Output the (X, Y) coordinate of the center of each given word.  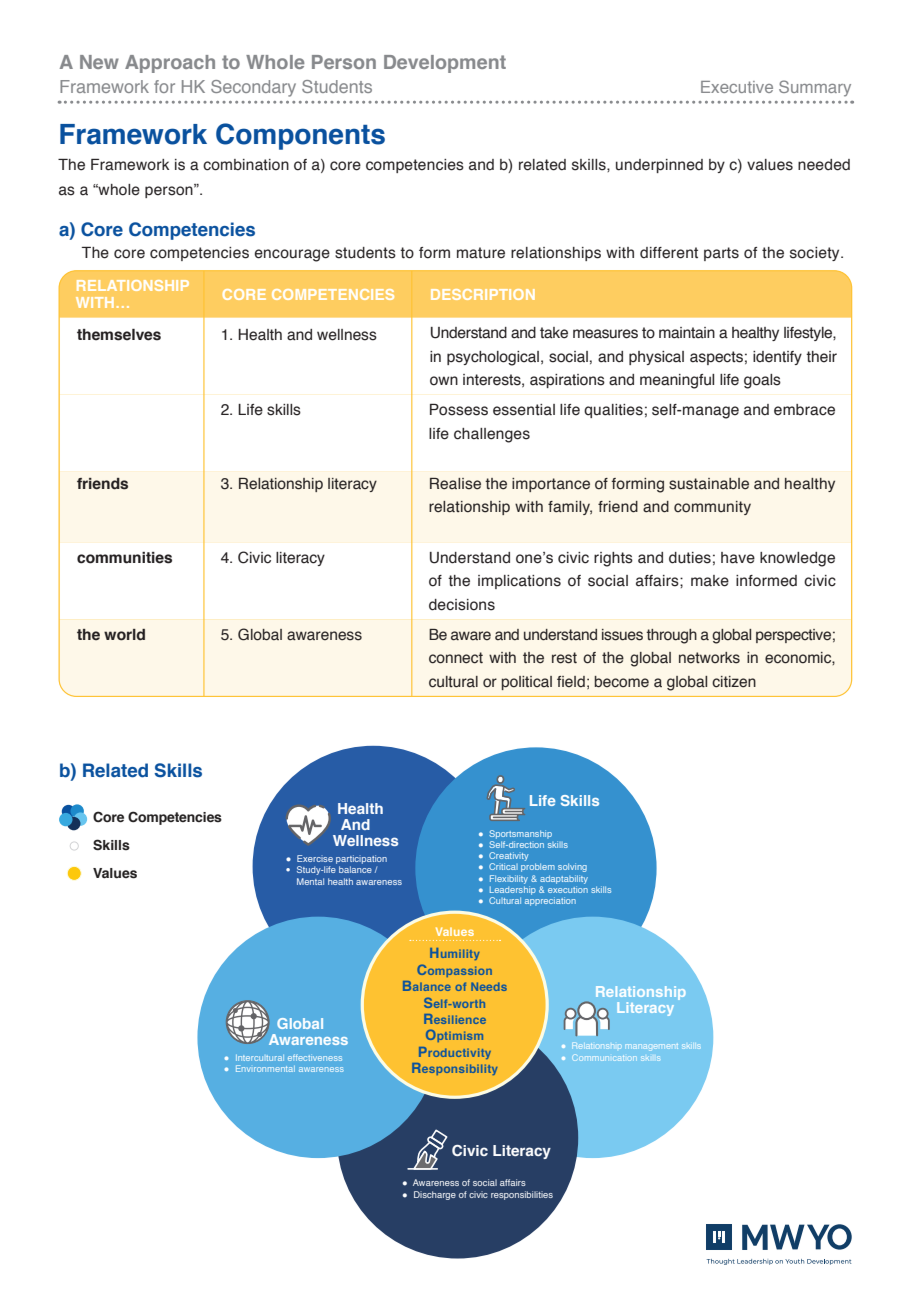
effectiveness (315, 1057)
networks (709, 658)
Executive (737, 87)
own (444, 381)
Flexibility (509, 879)
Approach (170, 64)
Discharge (435, 1195)
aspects (716, 358)
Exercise (315, 858)
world (124, 635)
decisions (462, 605)
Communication (605, 1057)
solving (572, 867)
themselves (119, 335)
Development (445, 64)
